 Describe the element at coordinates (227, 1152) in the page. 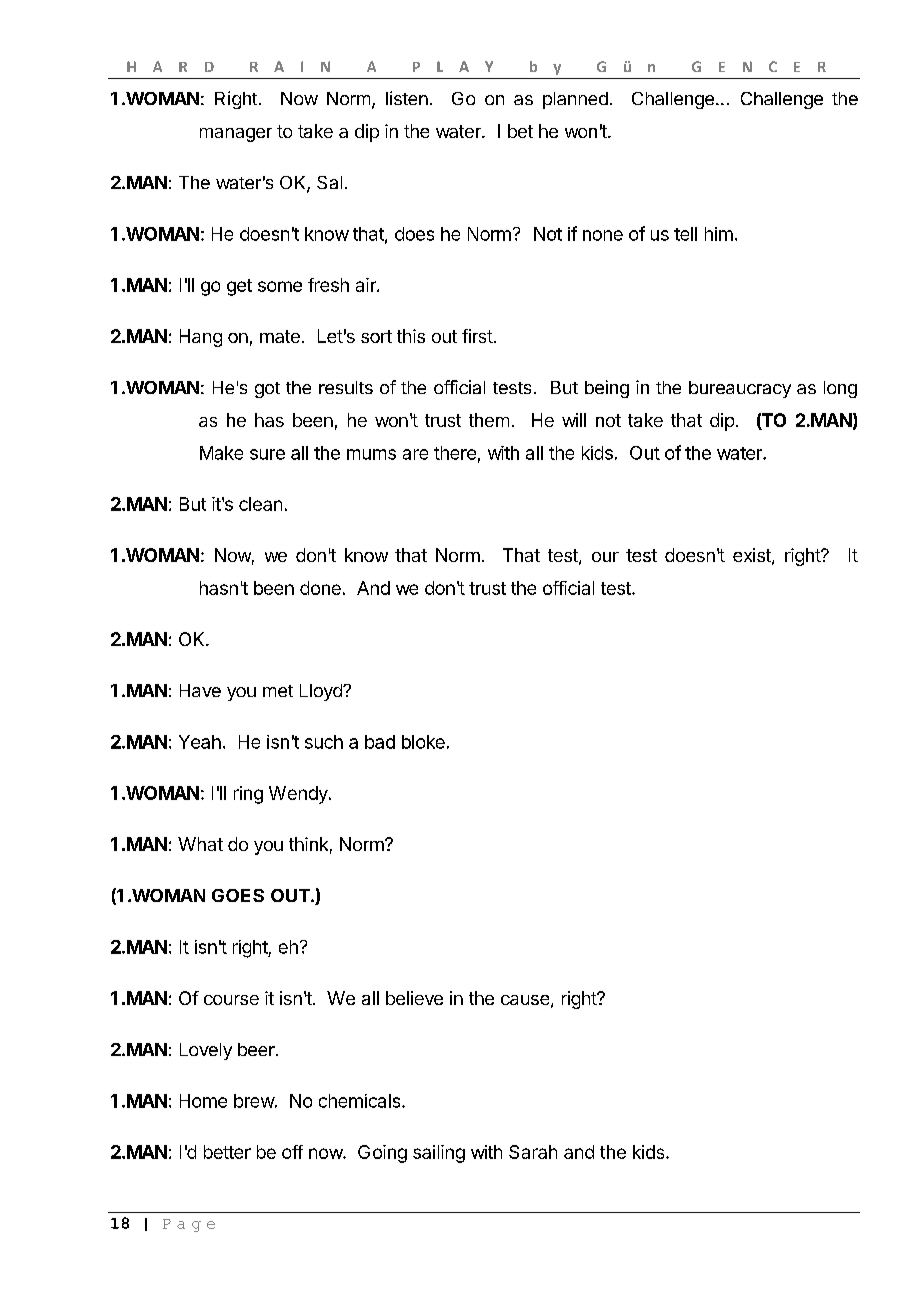

I see `better` at that location.
